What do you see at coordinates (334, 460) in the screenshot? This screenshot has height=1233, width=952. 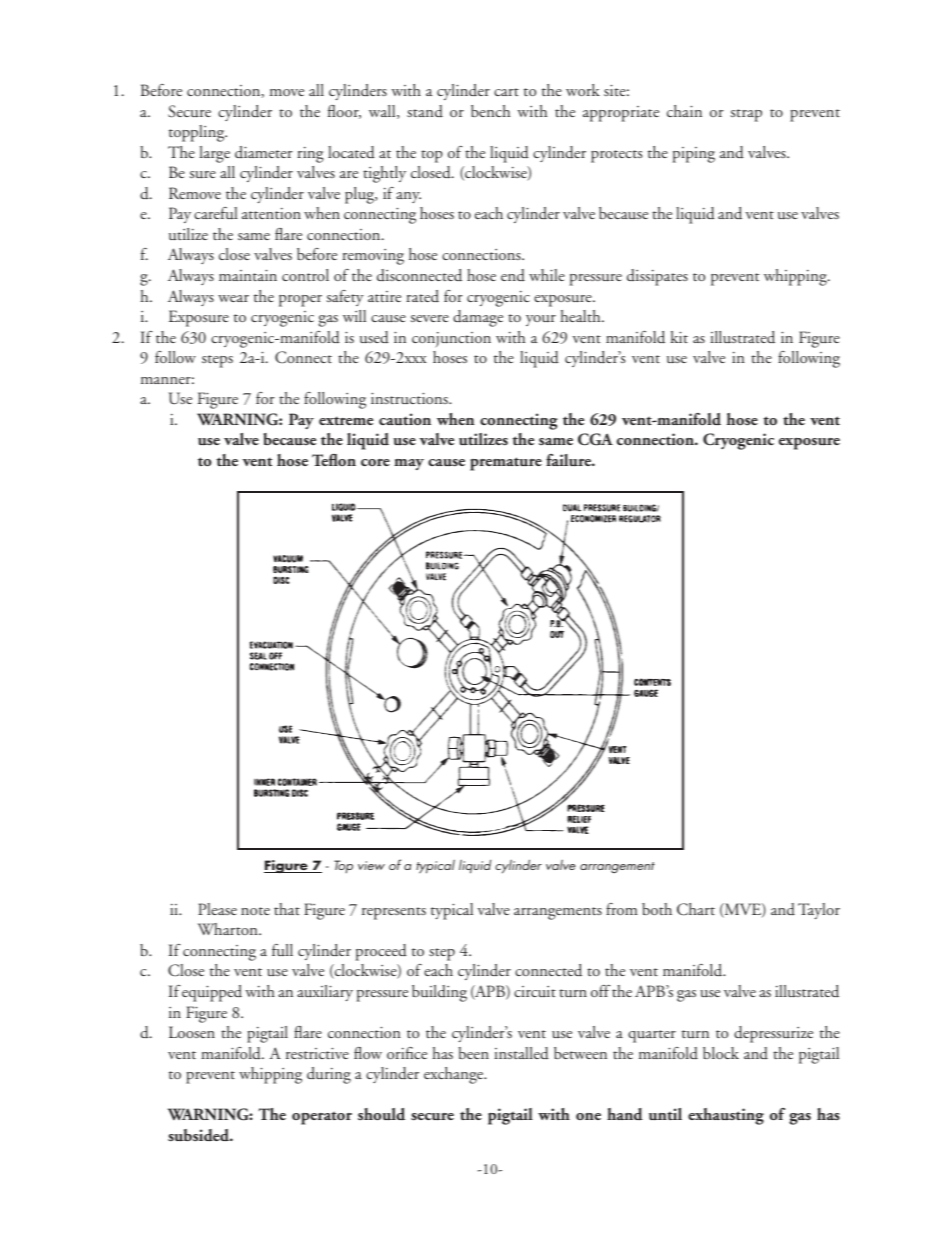 I see `Teflon` at bounding box center [334, 460].
